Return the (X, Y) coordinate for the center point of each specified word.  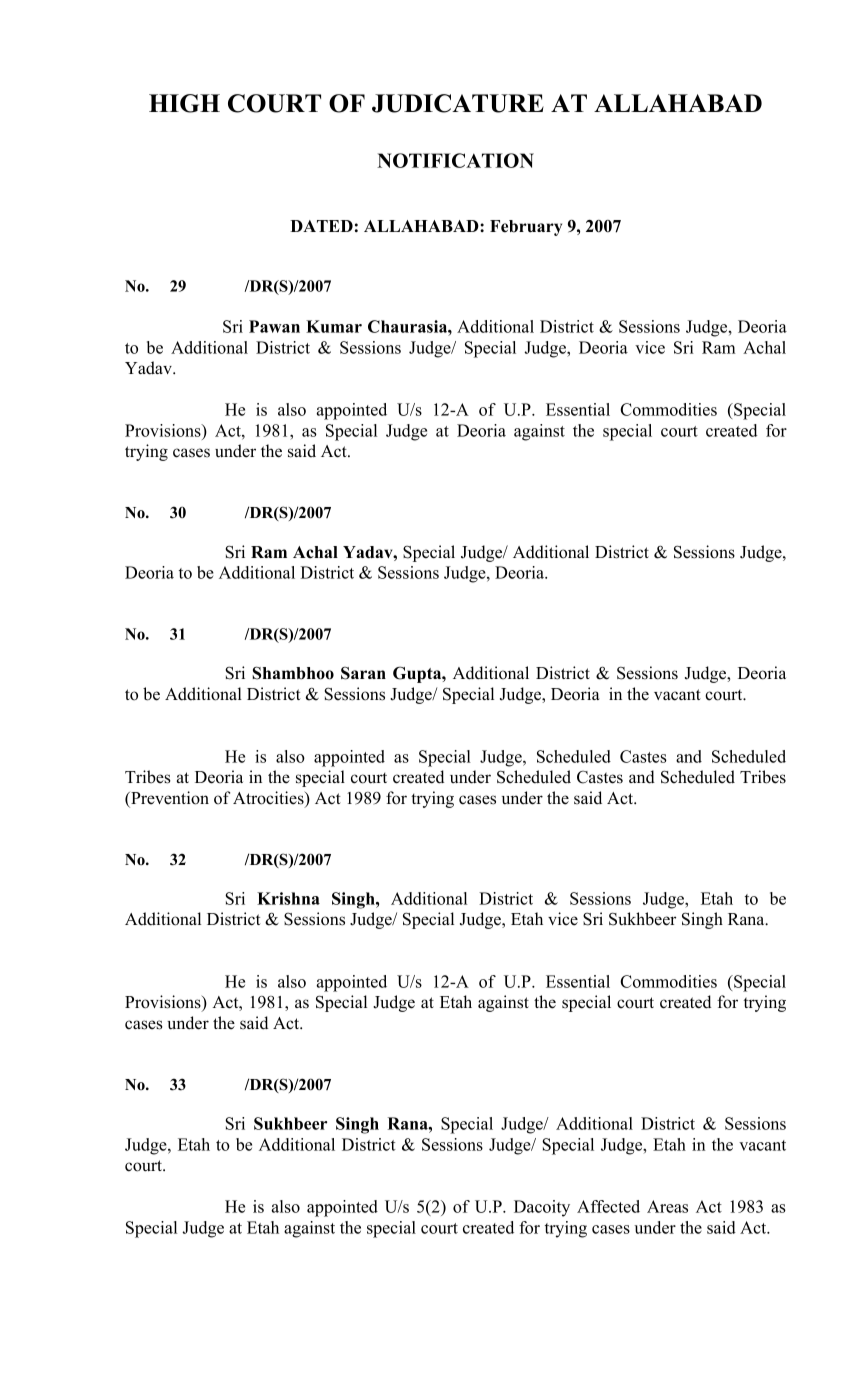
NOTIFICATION (455, 160)
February (526, 228)
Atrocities (269, 799)
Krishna (288, 898)
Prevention (169, 799)
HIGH (184, 103)
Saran (363, 673)
